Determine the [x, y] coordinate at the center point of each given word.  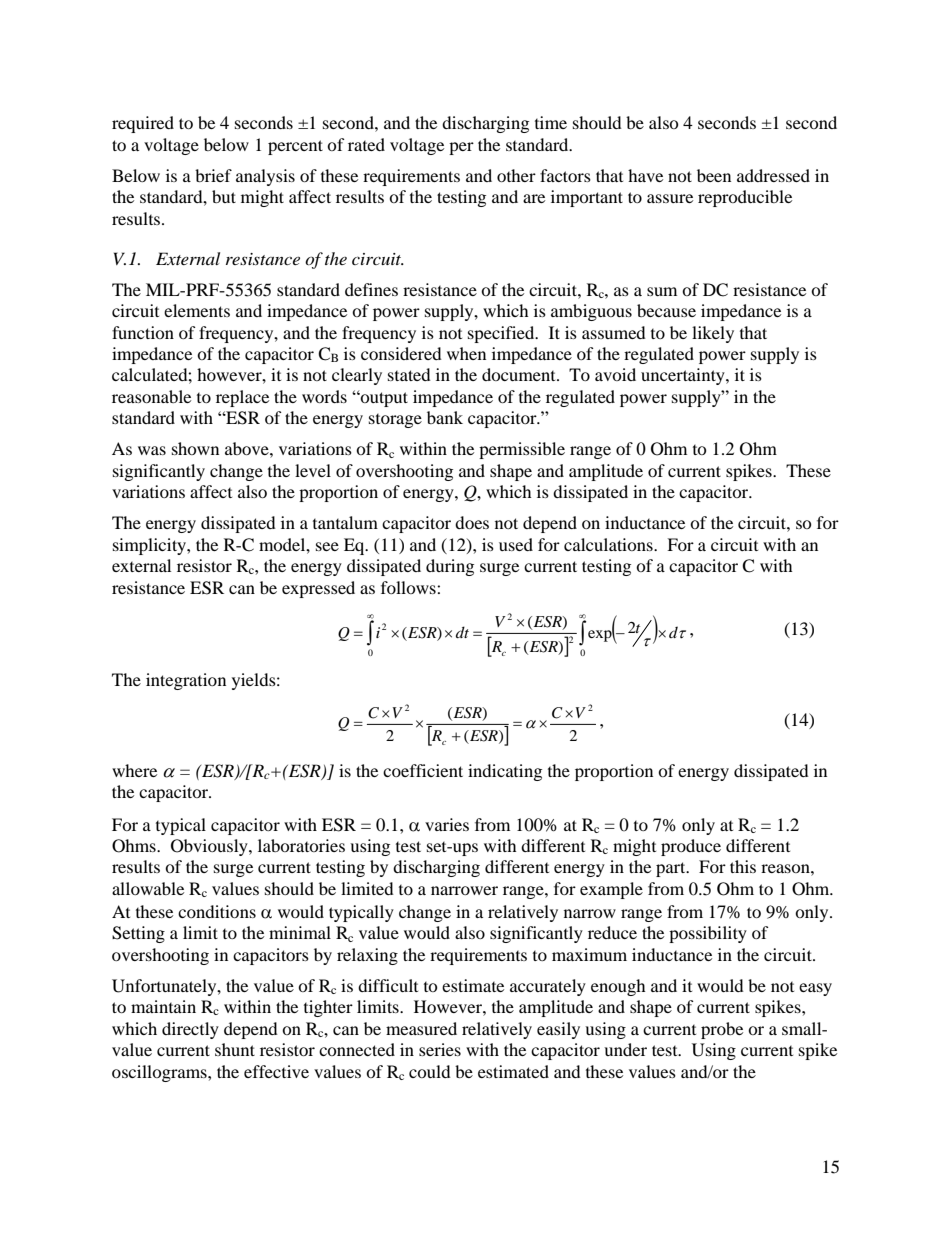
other [516, 175]
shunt [235, 1049]
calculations [609, 544]
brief [213, 175]
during [450, 567]
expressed [318, 589]
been [714, 175]
